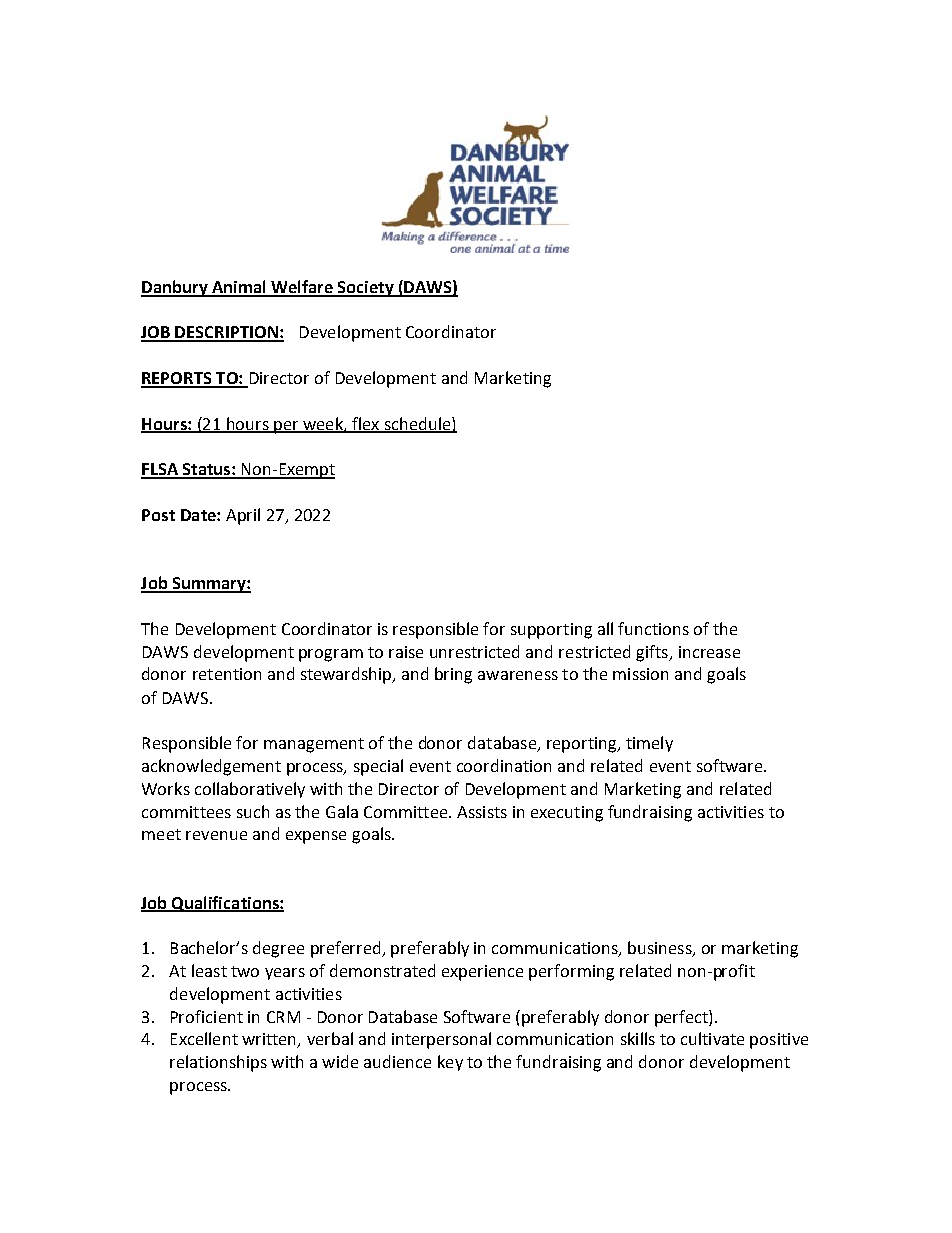 This document has height=1233, width=952. I want to click on interpersonal, so click(441, 1040).
